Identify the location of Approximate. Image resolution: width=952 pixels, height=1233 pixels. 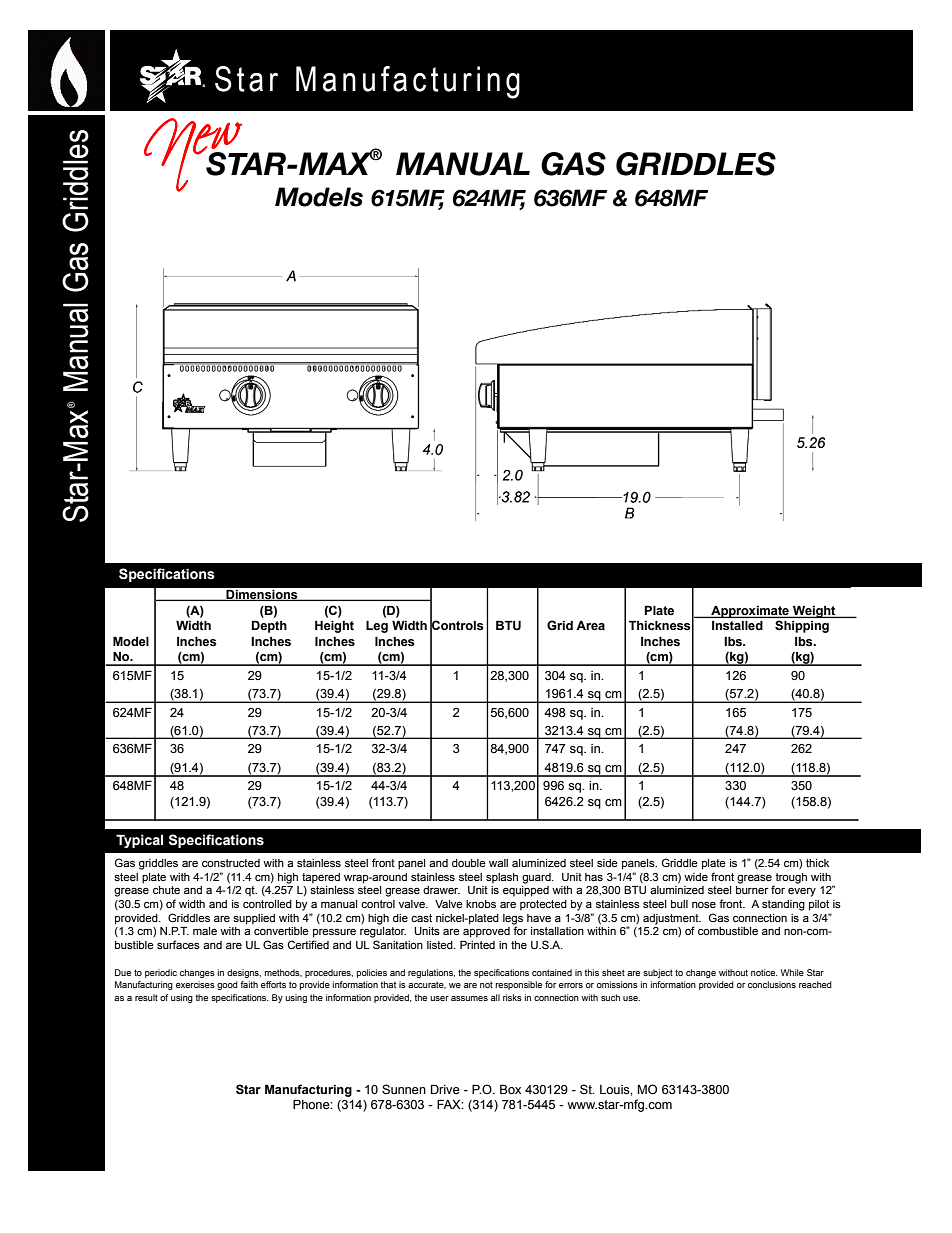
(750, 612).
